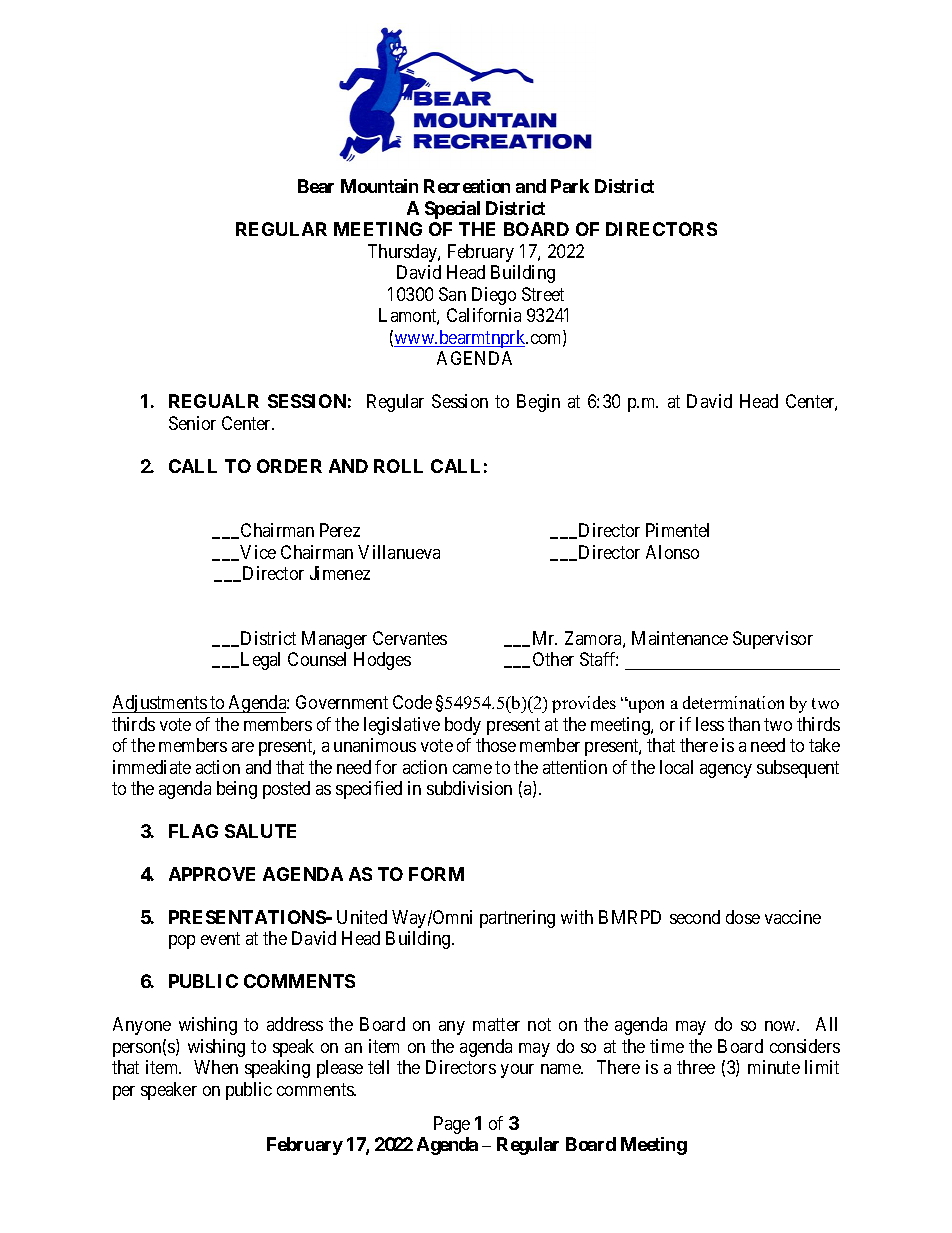  Describe the element at coordinates (379, 186) in the screenshot. I see `Mountain` at that location.
